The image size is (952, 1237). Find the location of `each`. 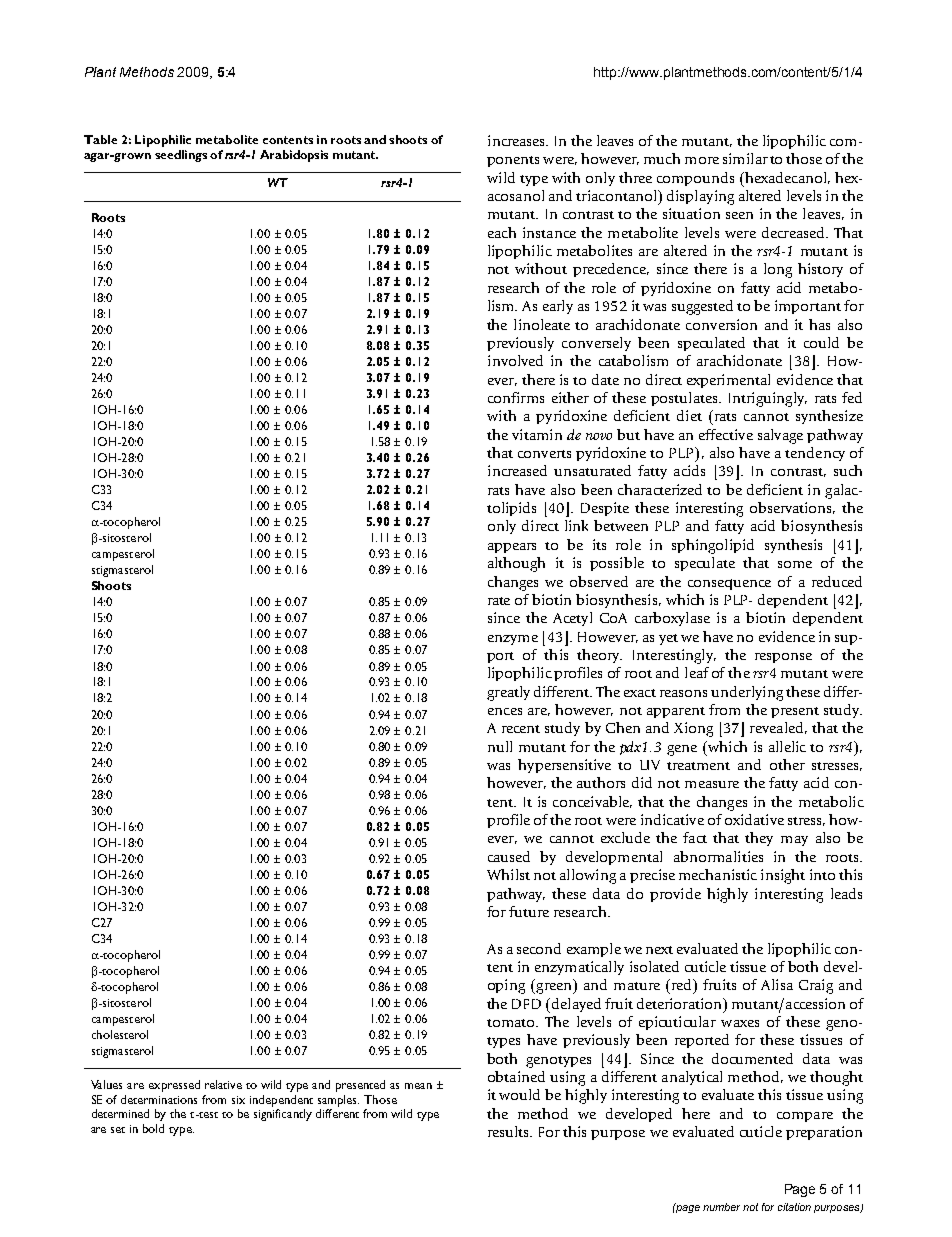

each is located at coordinates (502, 232).
